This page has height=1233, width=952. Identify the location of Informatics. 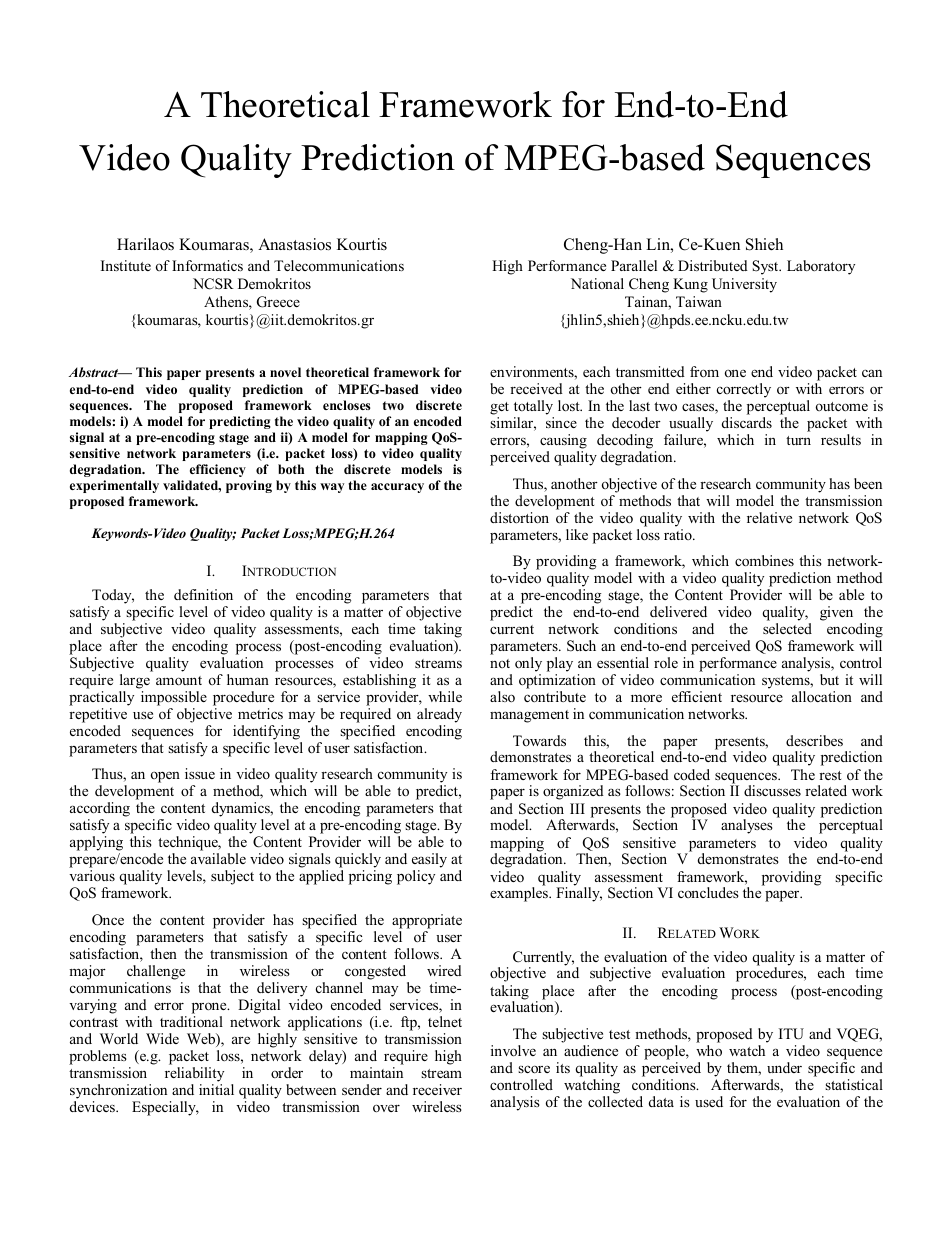
(207, 265).
